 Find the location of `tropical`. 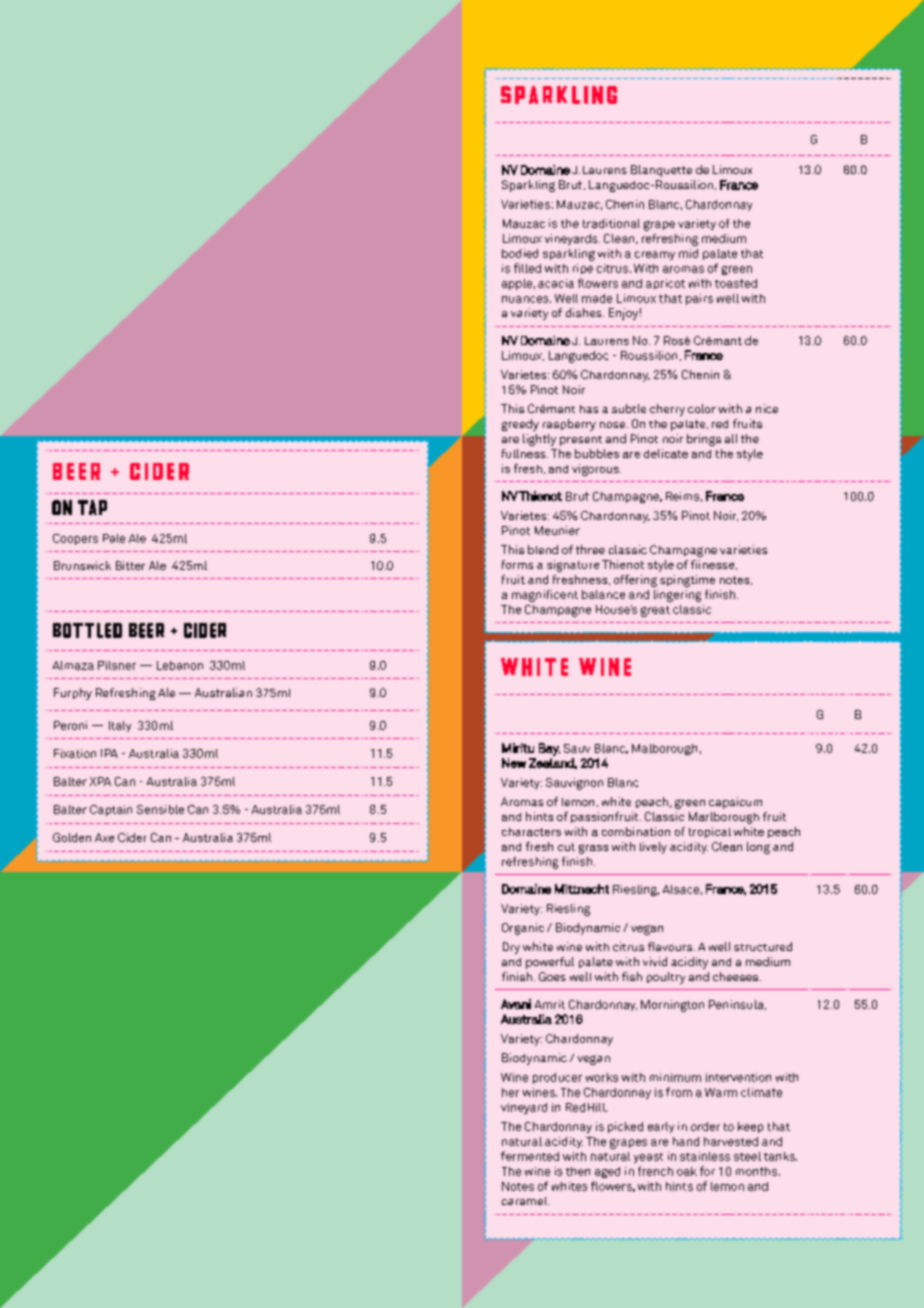

tropical is located at coordinates (710, 832).
